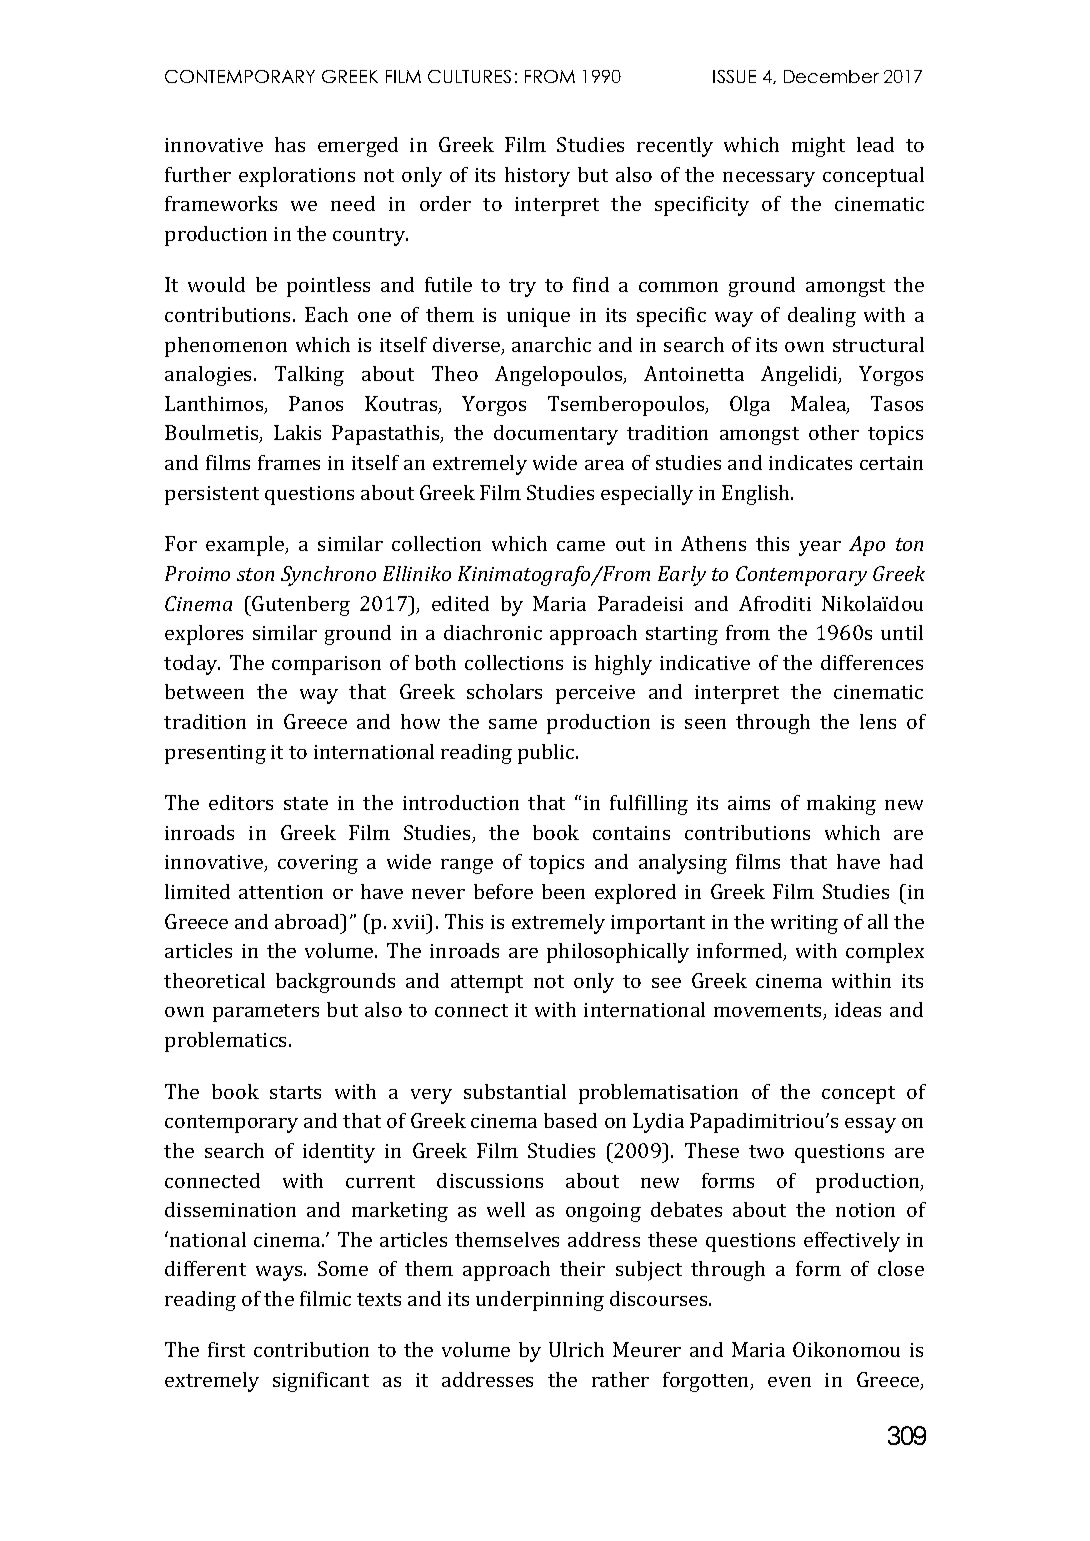 The image size is (1090, 1541). Describe the element at coordinates (804, 924) in the screenshot. I see `writing` at that location.
